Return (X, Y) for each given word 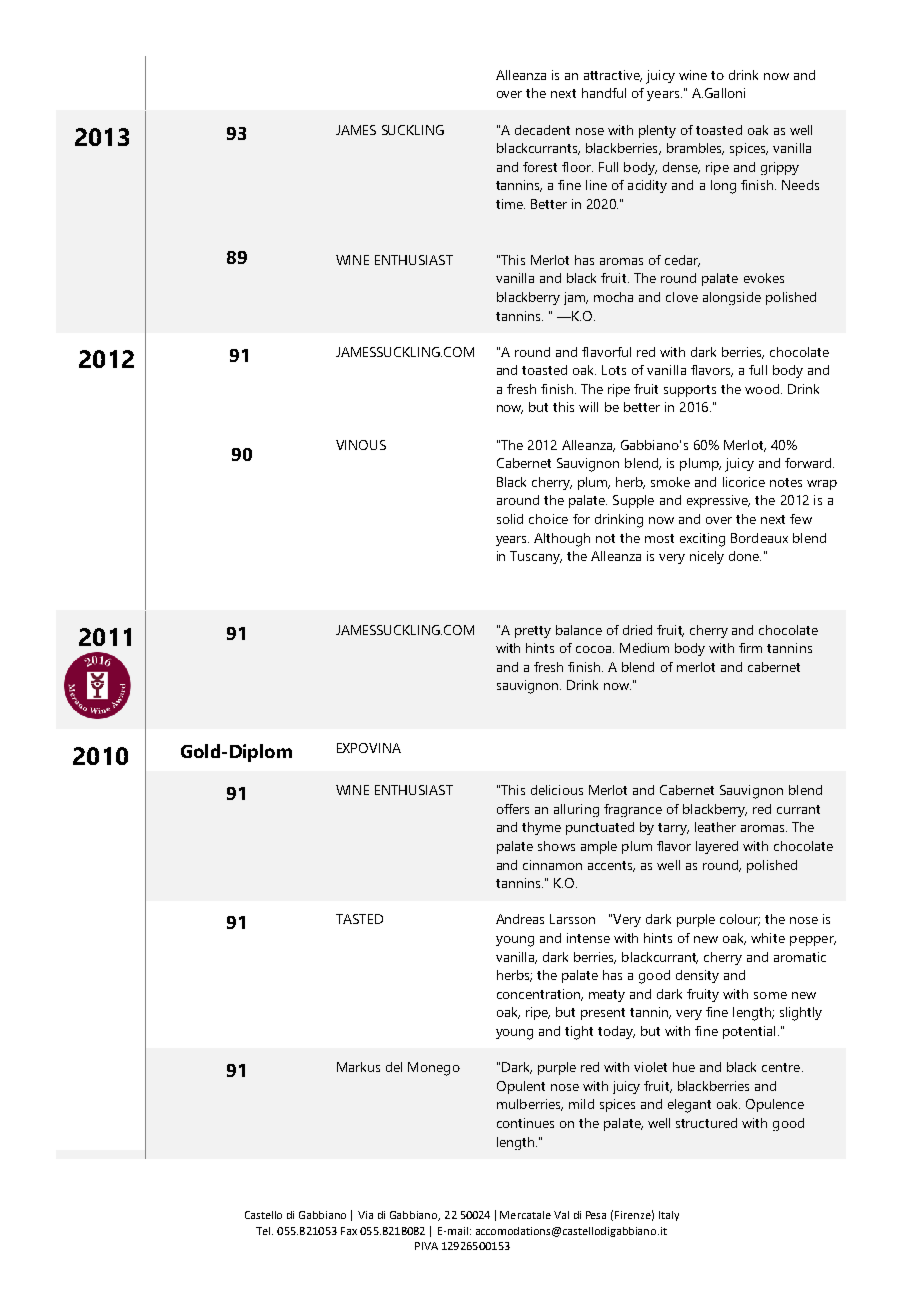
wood (762, 389)
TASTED (359, 919)
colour (740, 920)
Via (365, 1215)
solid (510, 519)
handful (604, 93)
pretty (533, 632)
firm (750, 648)
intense (588, 938)
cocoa (595, 649)
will (588, 407)
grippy (780, 168)
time (510, 204)
